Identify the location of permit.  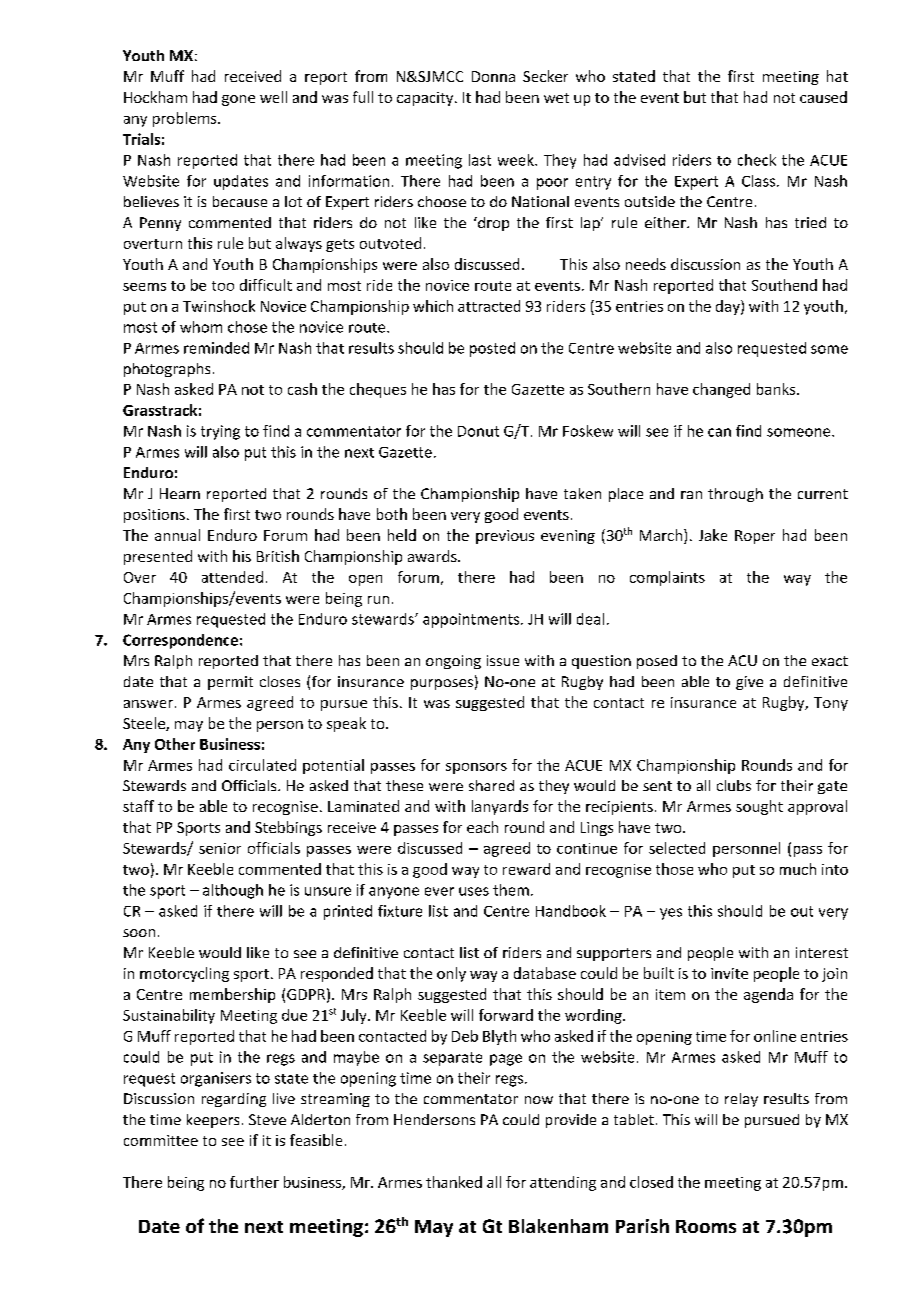
(230, 683).
